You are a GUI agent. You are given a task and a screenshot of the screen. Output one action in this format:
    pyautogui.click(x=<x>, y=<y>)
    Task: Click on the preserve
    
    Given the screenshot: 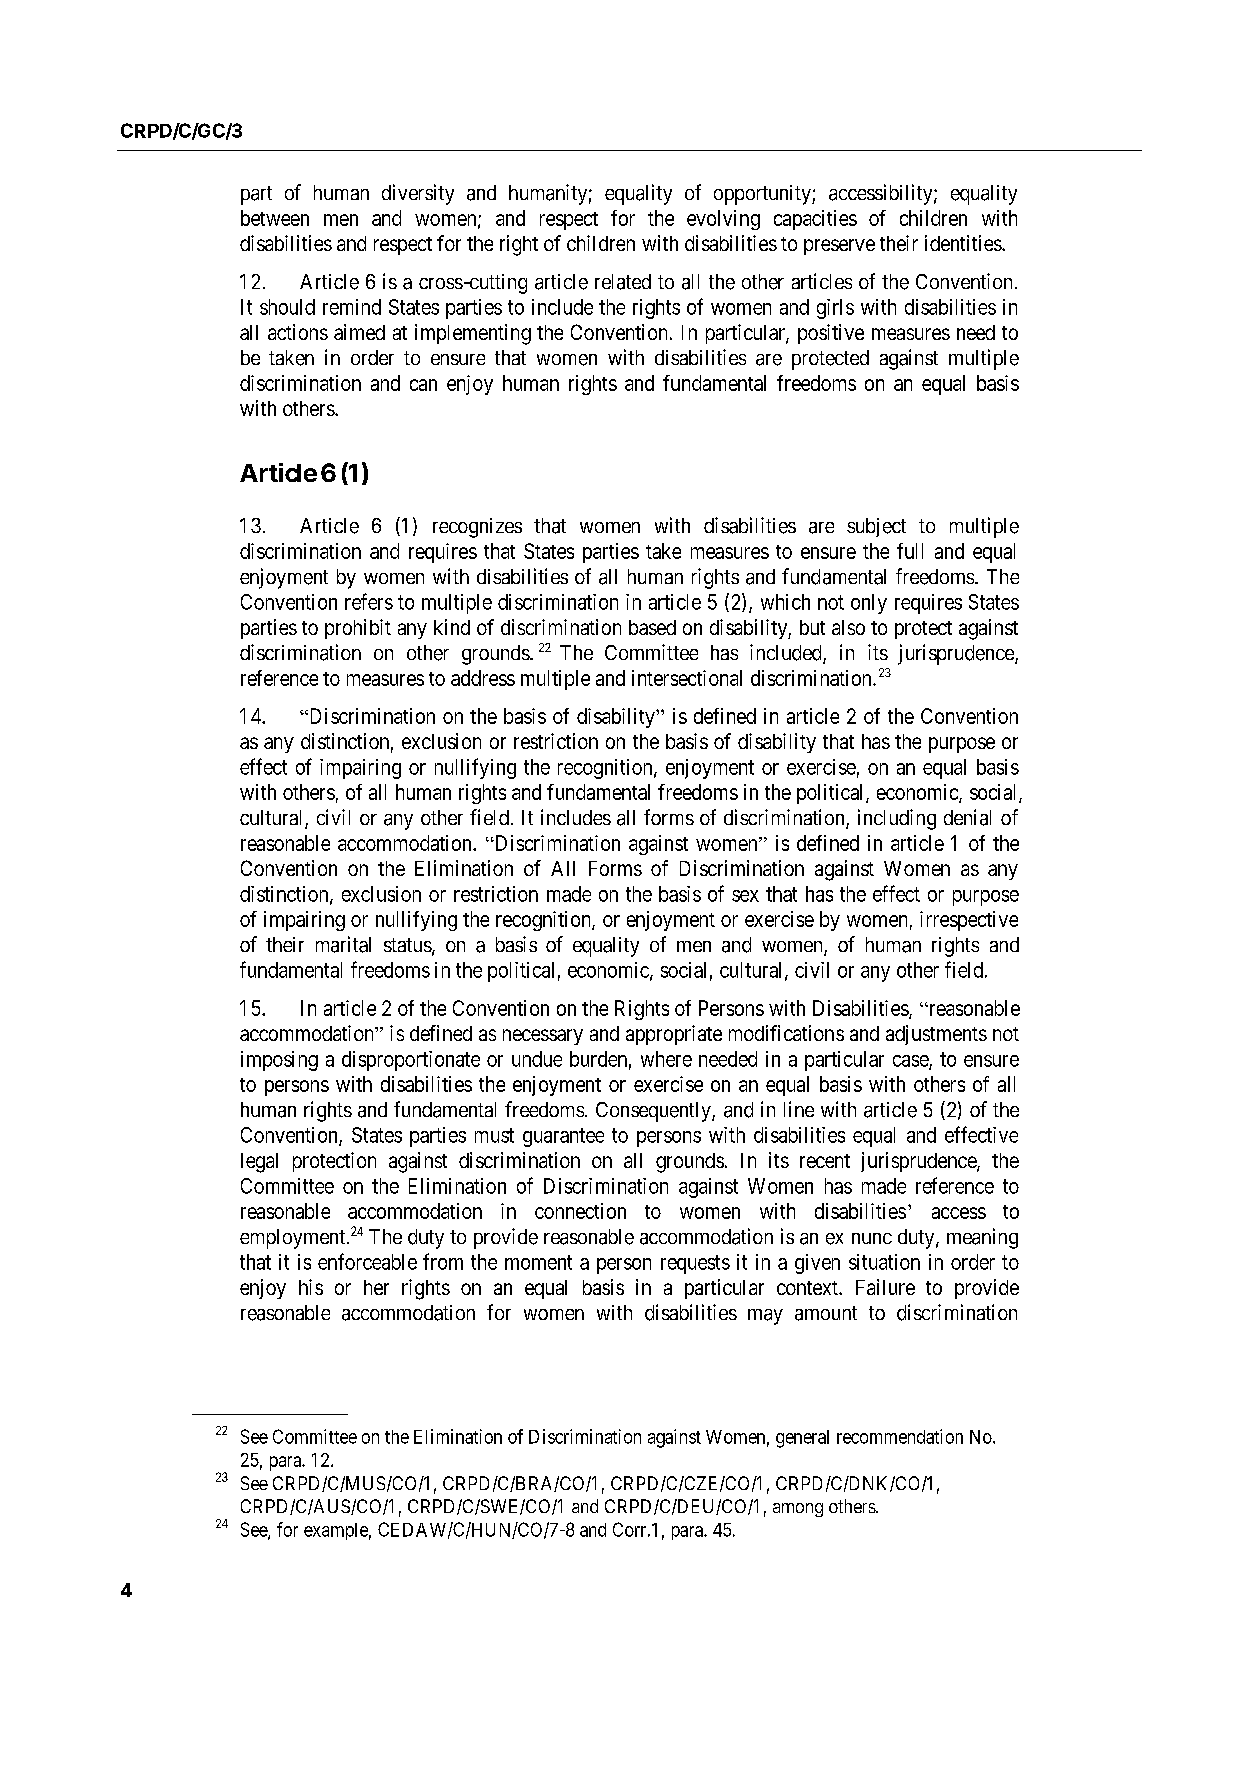 What is the action you would take?
    pyautogui.click(x=839, y=247)
